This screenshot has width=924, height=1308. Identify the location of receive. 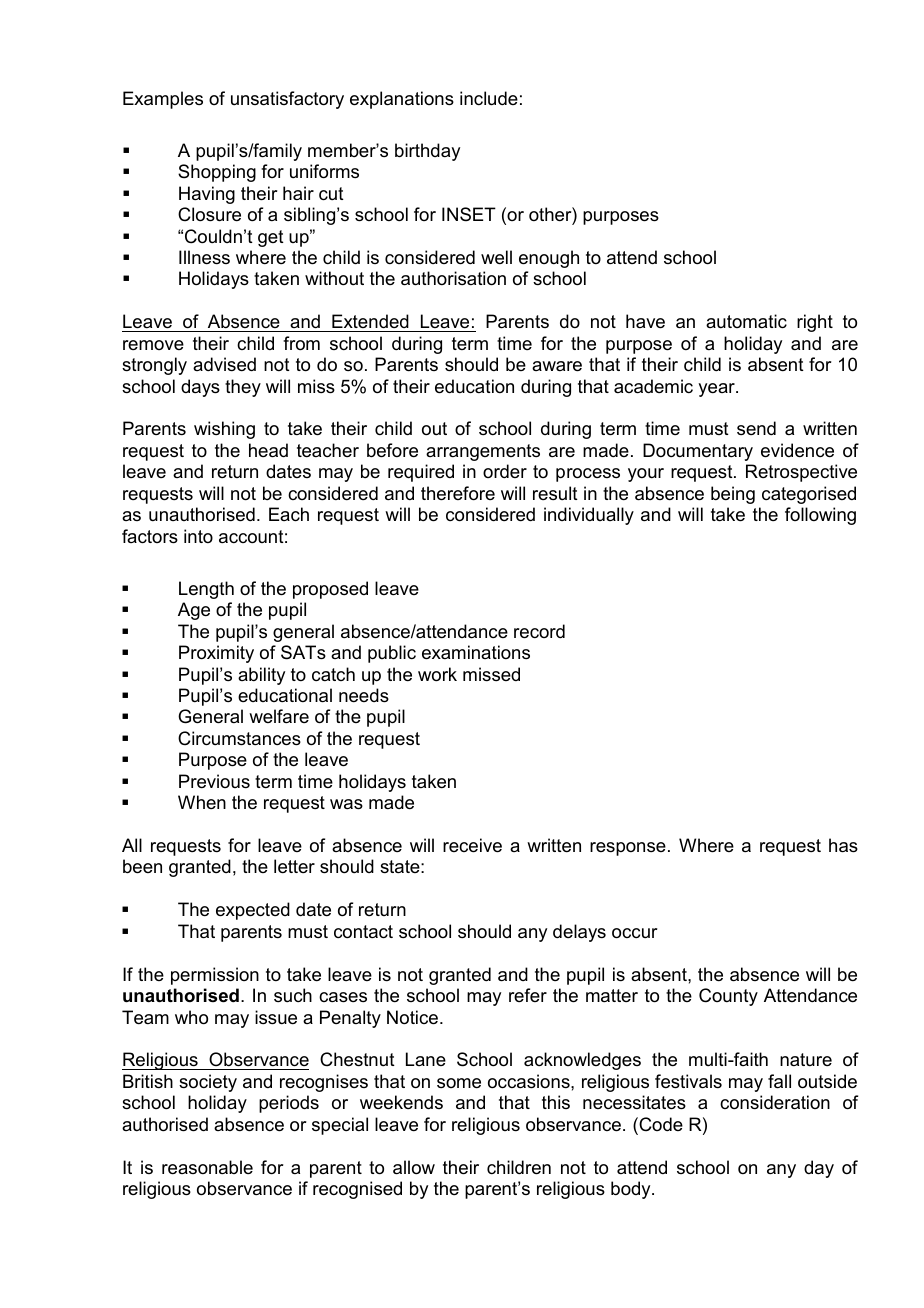
(472, 845).
